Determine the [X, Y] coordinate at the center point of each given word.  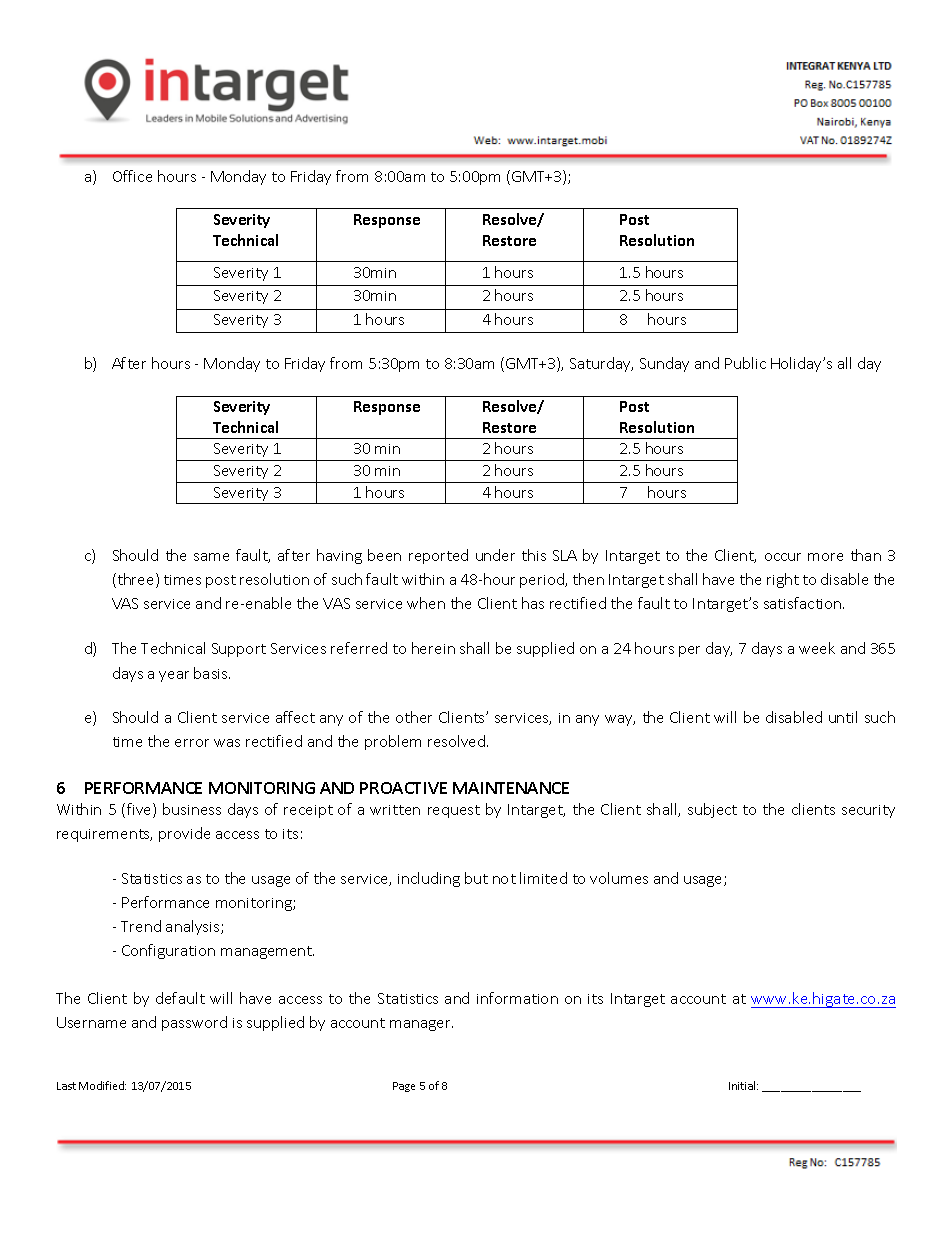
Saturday [601, 364]
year [174, 676]
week [817, 648]
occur [783, 557]
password [194, 1023]
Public [745, 363]
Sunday [664, 364]
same [211, 557]
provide [184, 834]
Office [132, 176]
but [476, 878]
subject [712, 810]
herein [433, 648]
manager [421, 1025]
